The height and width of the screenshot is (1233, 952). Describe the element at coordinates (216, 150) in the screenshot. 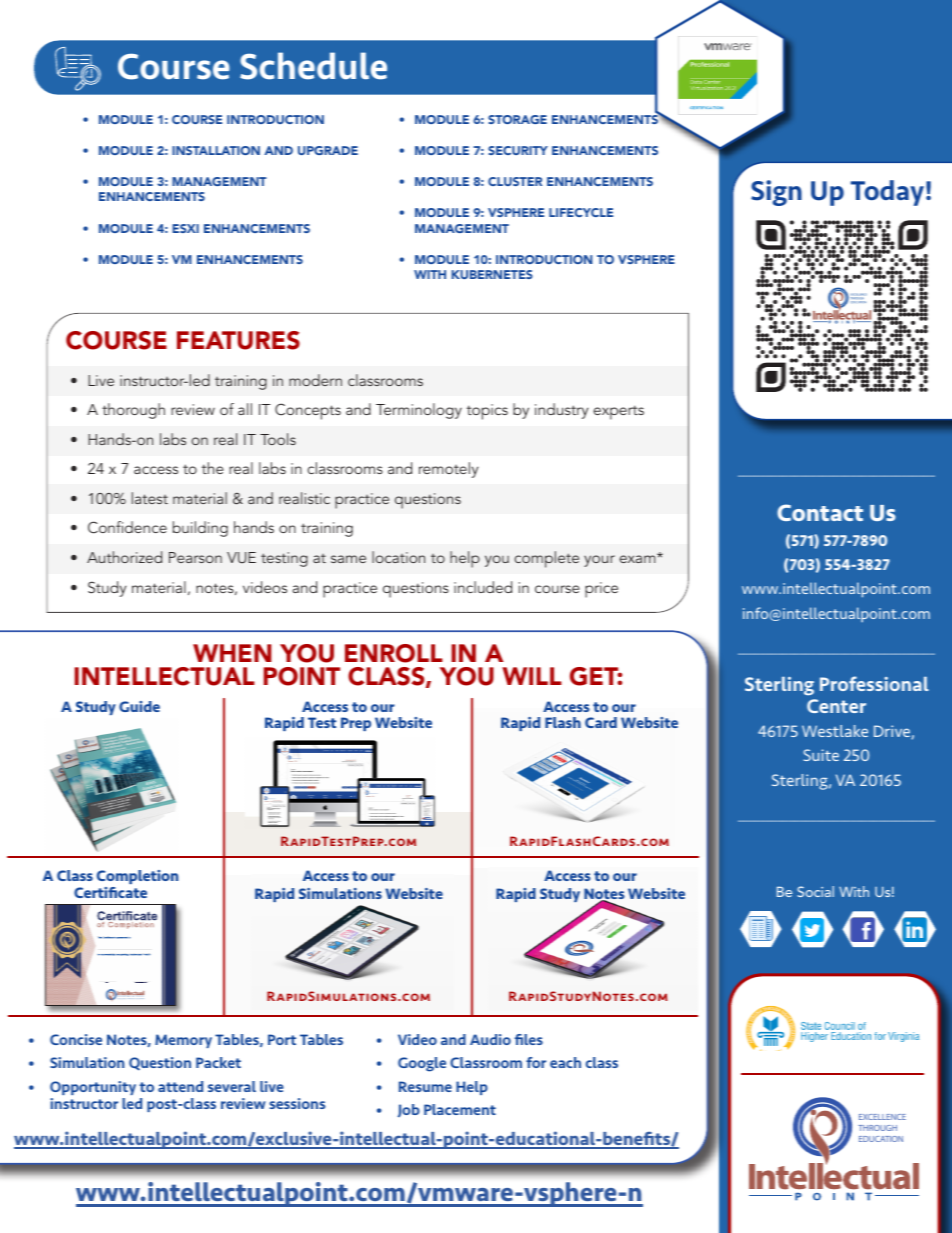

I see `INSTALLATION` at that location.
